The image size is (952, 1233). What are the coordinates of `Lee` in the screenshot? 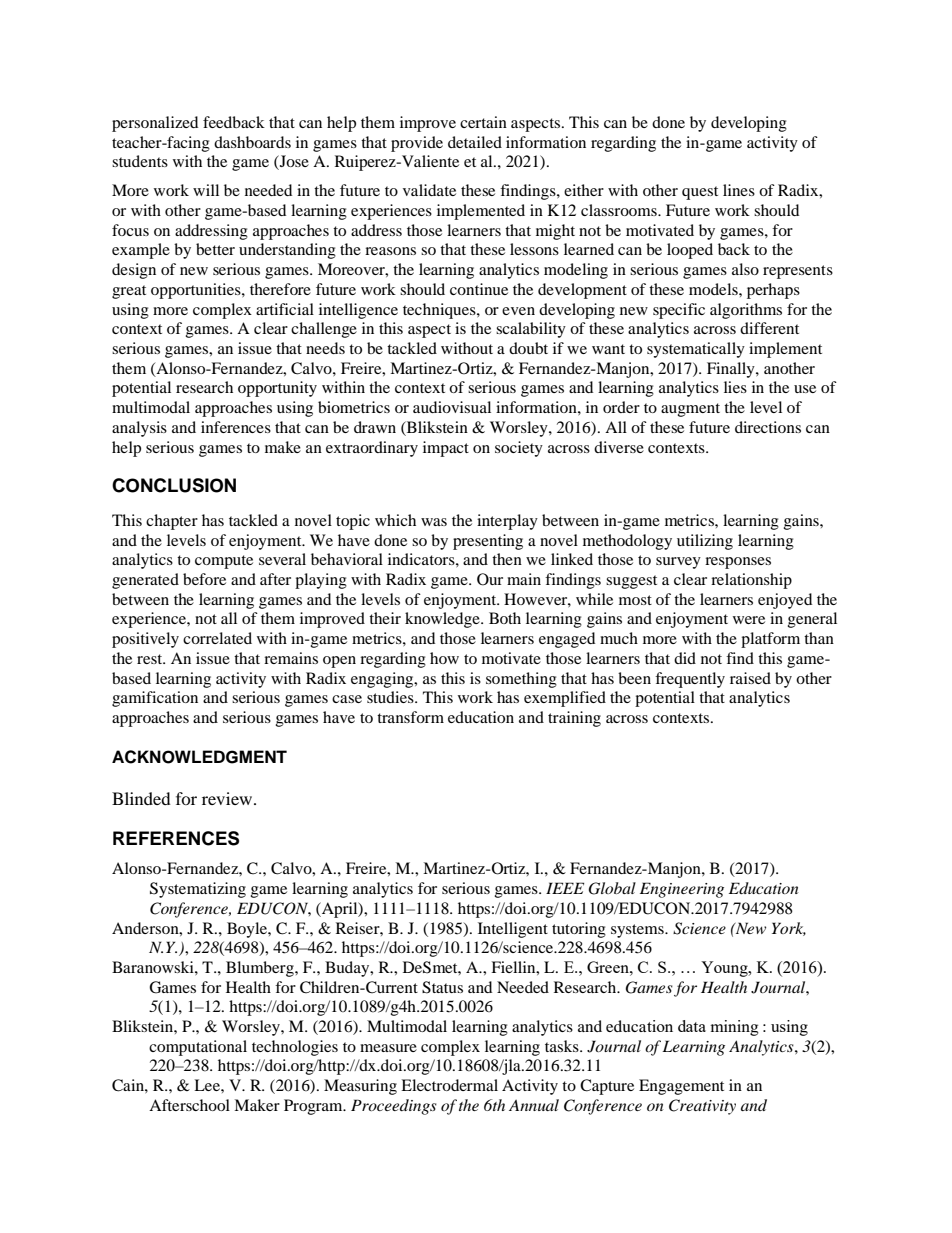 It's located at (208, 1085).
